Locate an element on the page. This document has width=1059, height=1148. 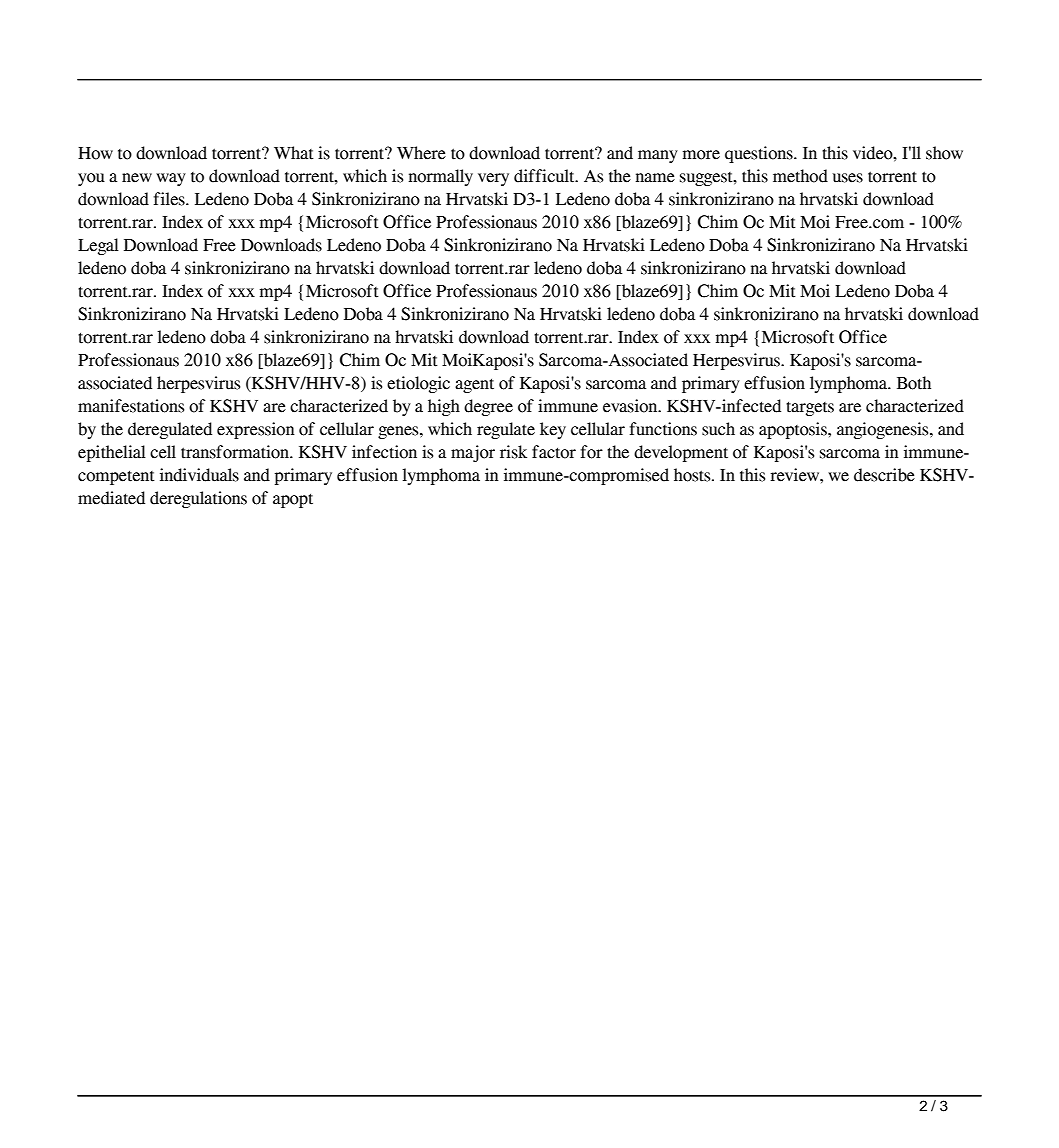
transformation is located at coordinates (236, 452).
